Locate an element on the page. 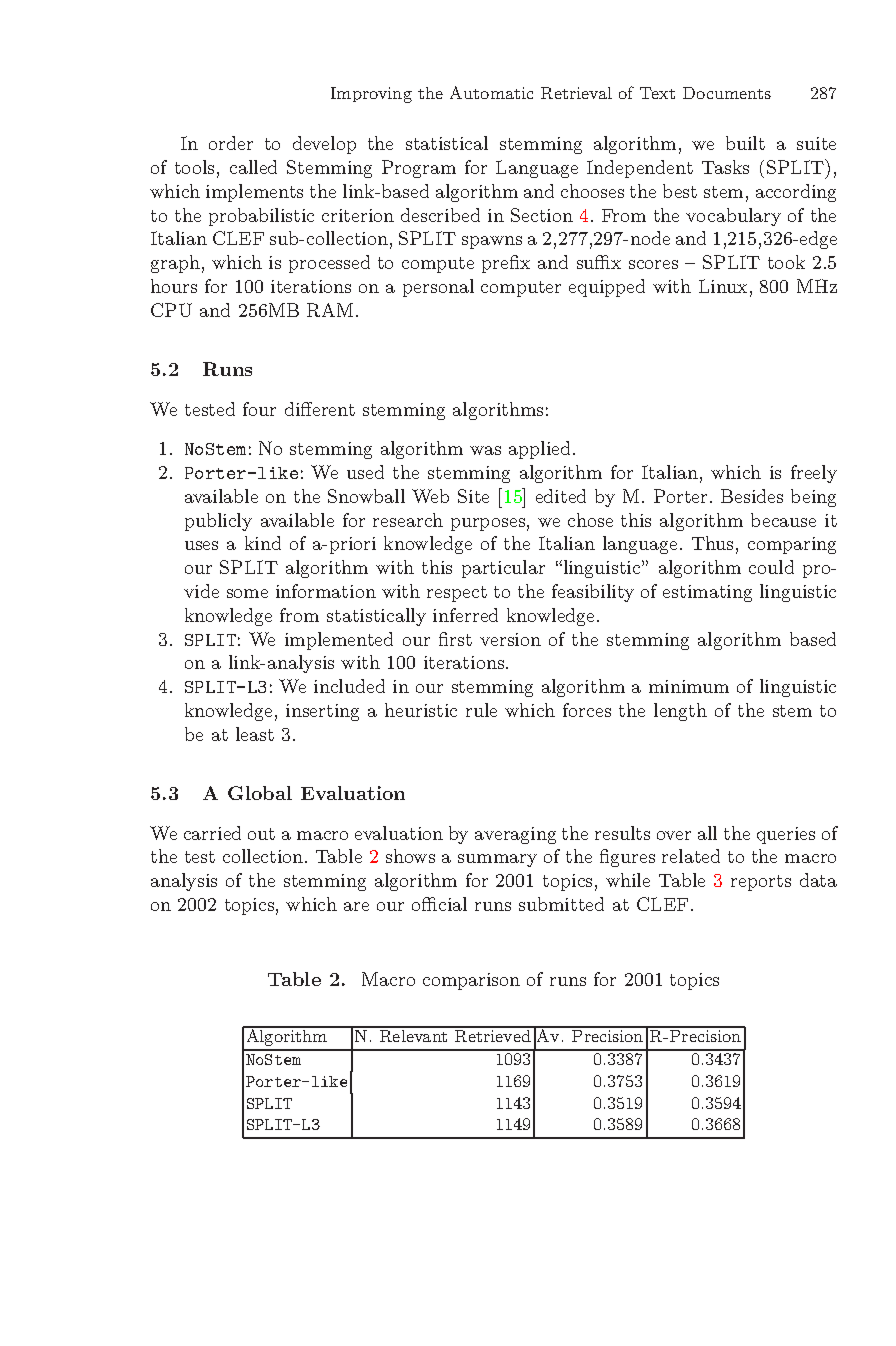 Image resolution: width=896 pixels, height=1346 pixels. are is located at coordinates (356, 906).
